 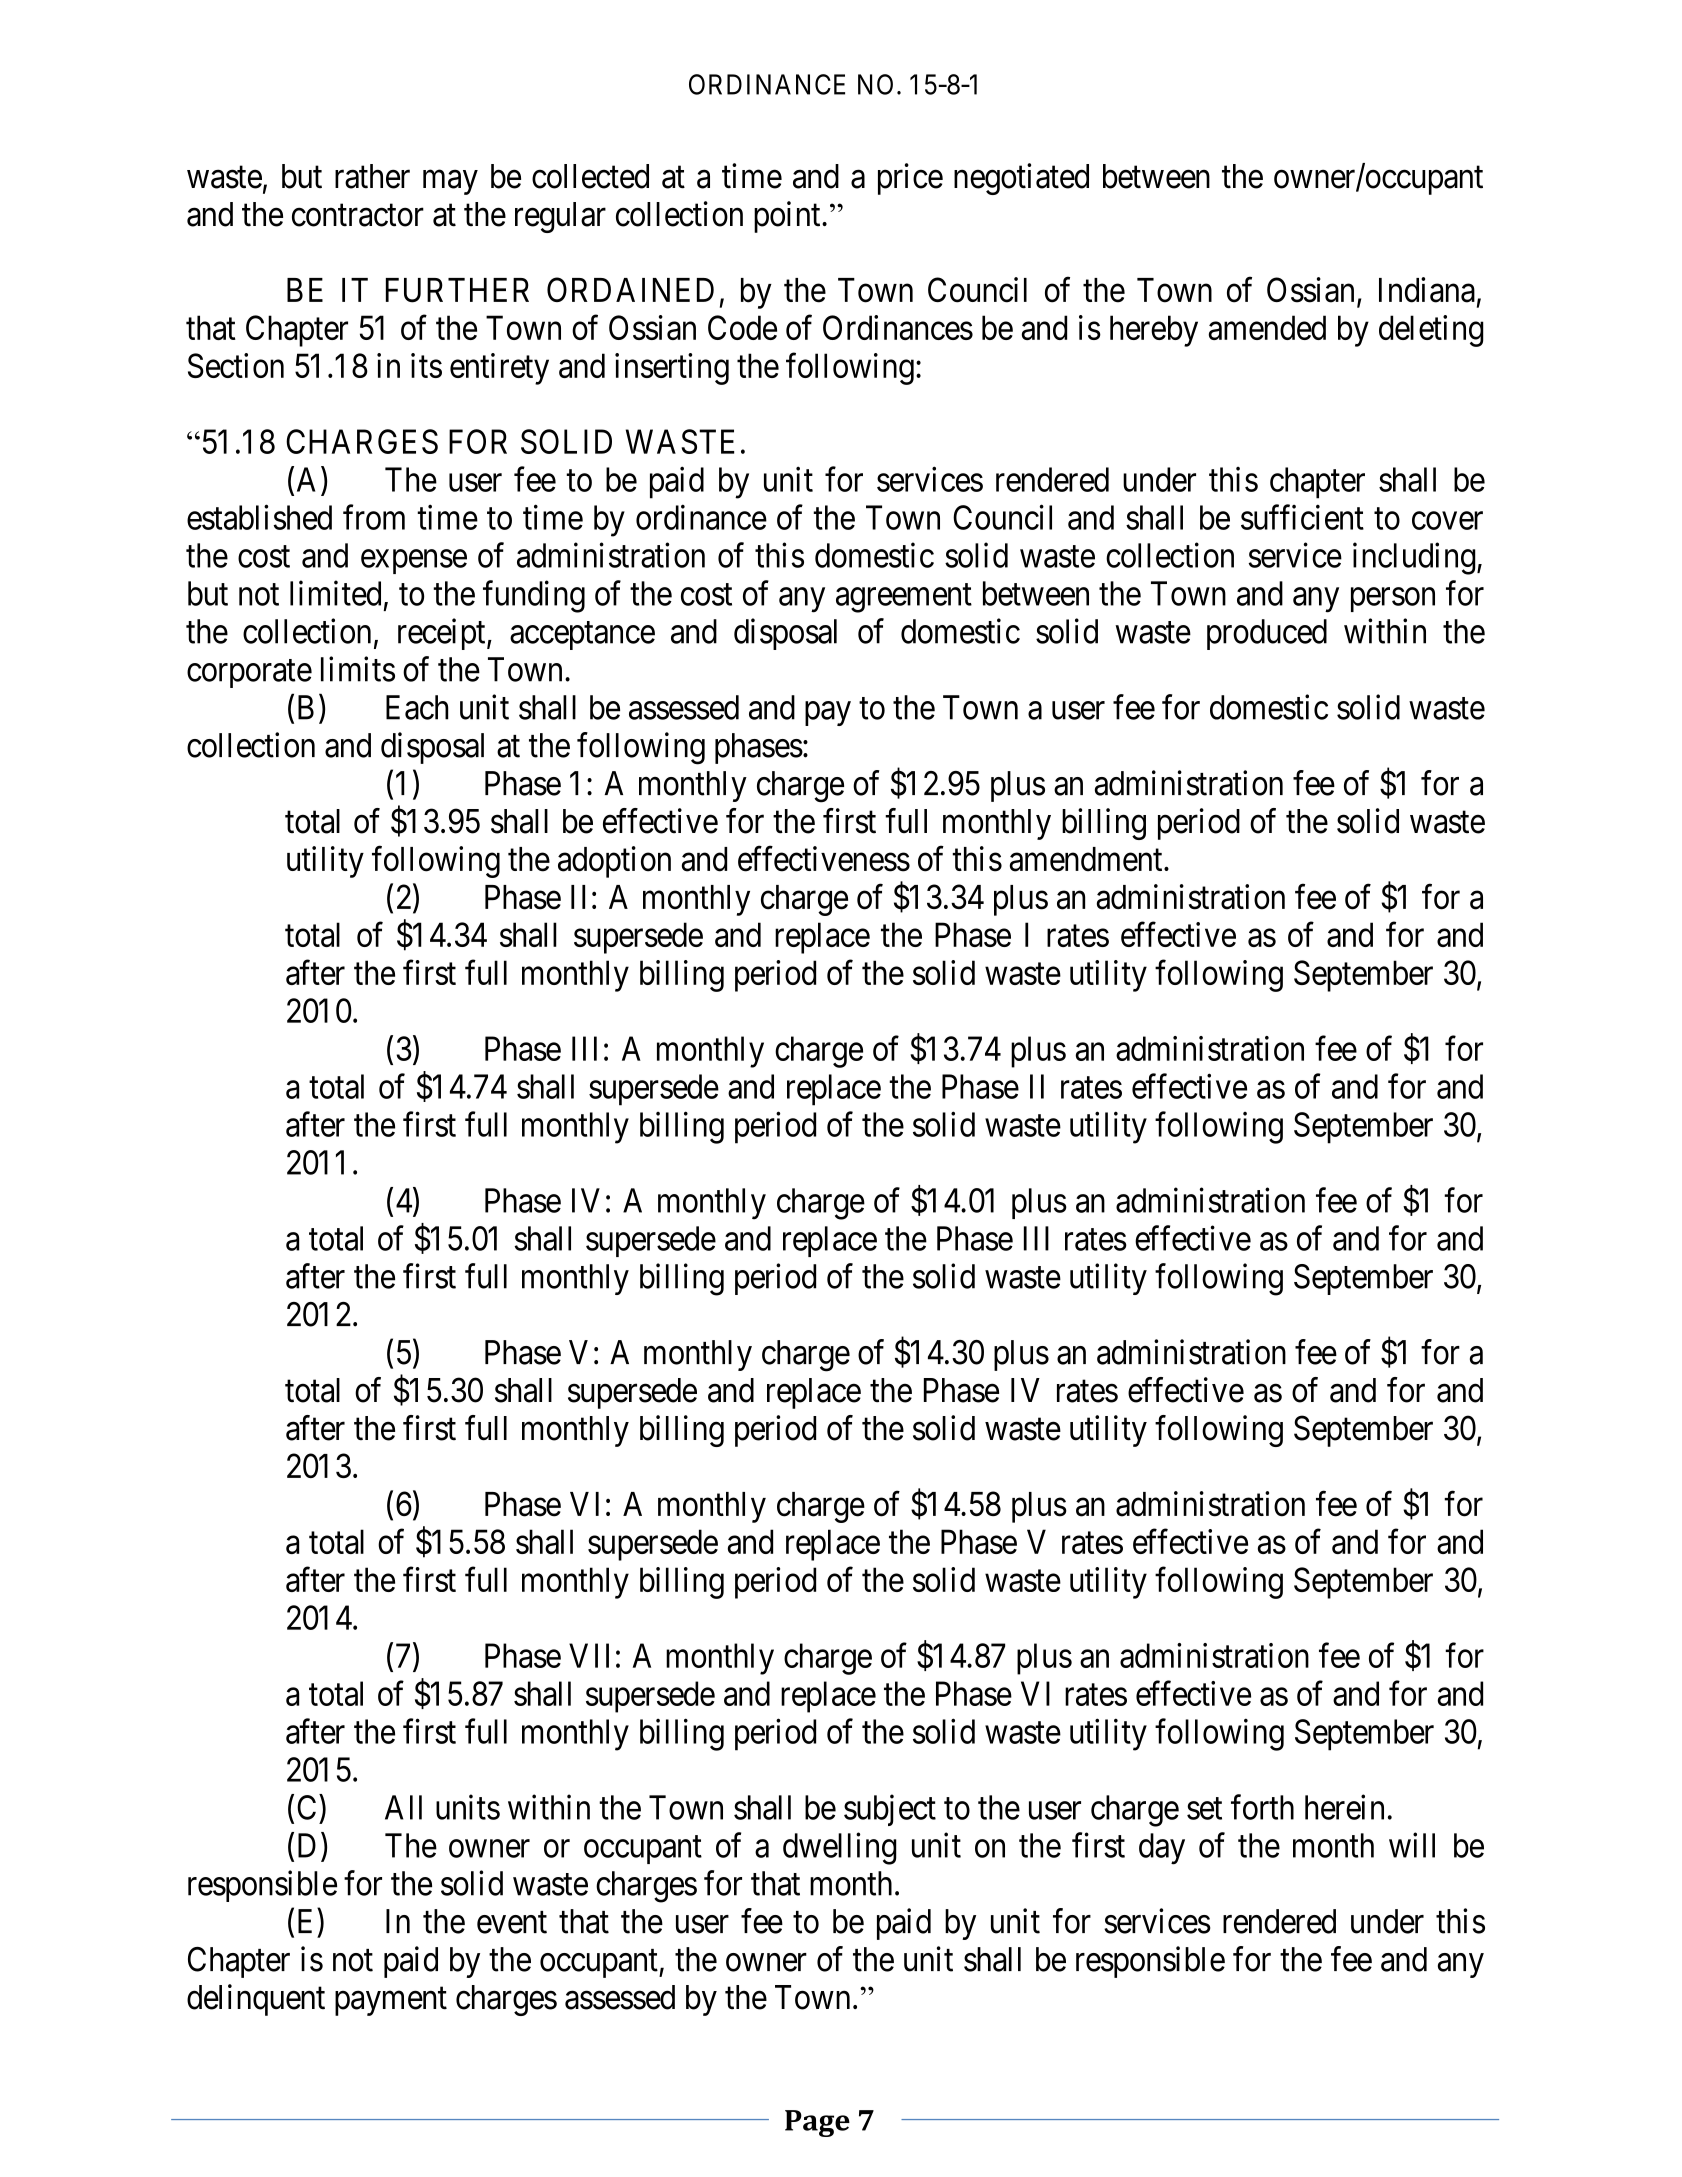 I want to click on produced, so click(x=1267, y=634).
